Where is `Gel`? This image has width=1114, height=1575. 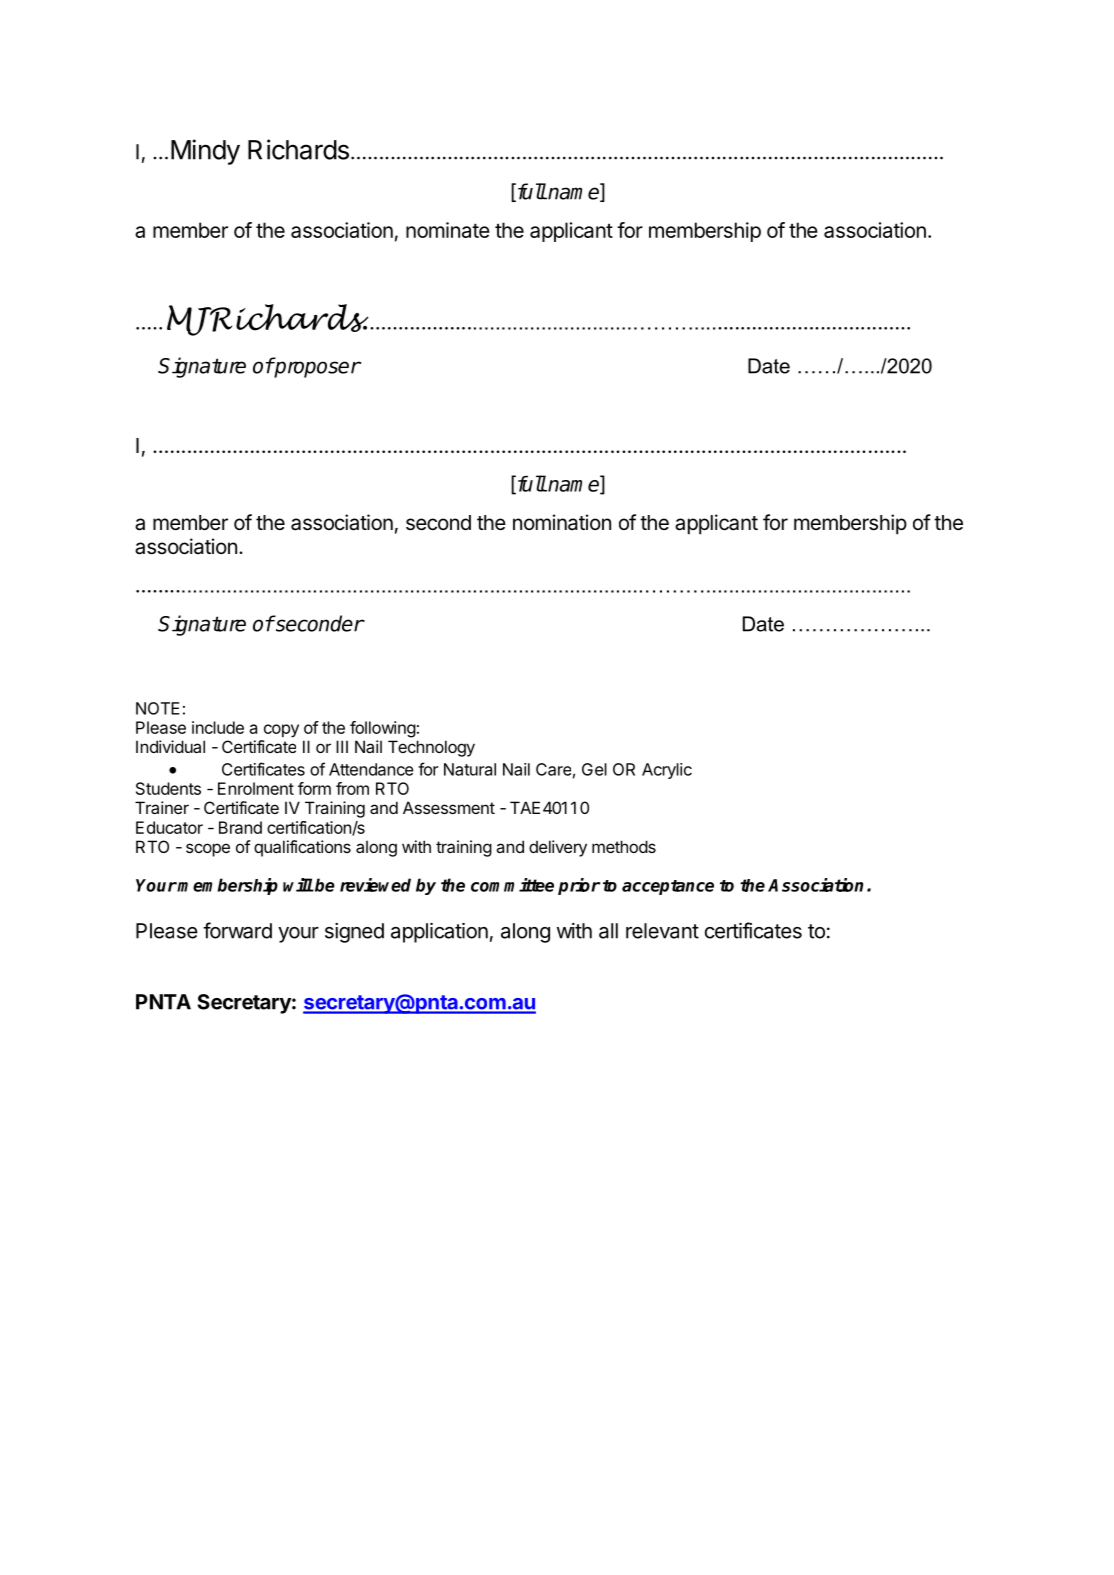 Gel is located at coordinates (594, 769).
